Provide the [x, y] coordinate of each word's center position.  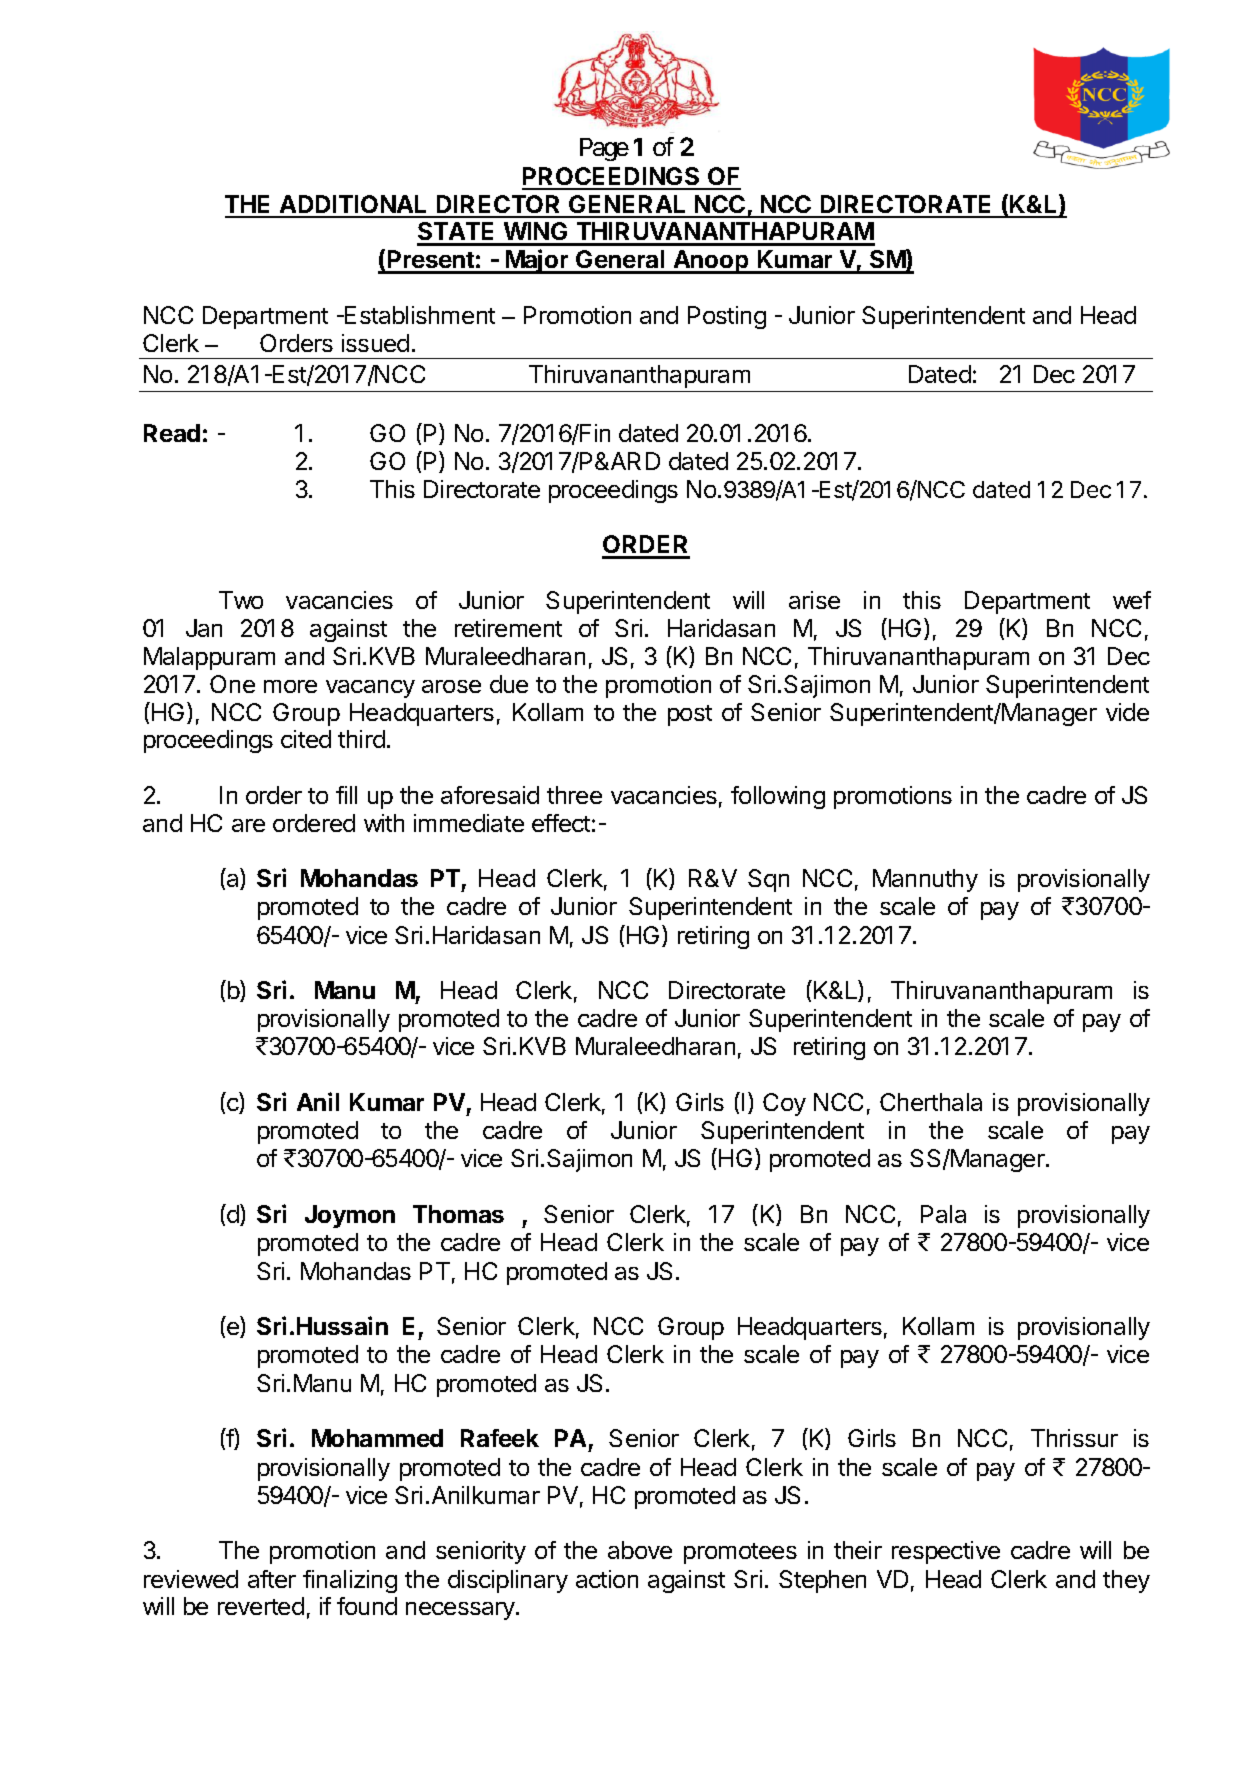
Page [604, 149]
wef [1132, 600]
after [272, 1579]
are [248, 825]
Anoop [711, 262]
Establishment [419, 315]
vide [1127, 712]
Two [241, 600]
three [574, 795]
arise [814, 600]
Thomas [458, 1214]
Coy [784, 1104]
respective [946, 1552]
